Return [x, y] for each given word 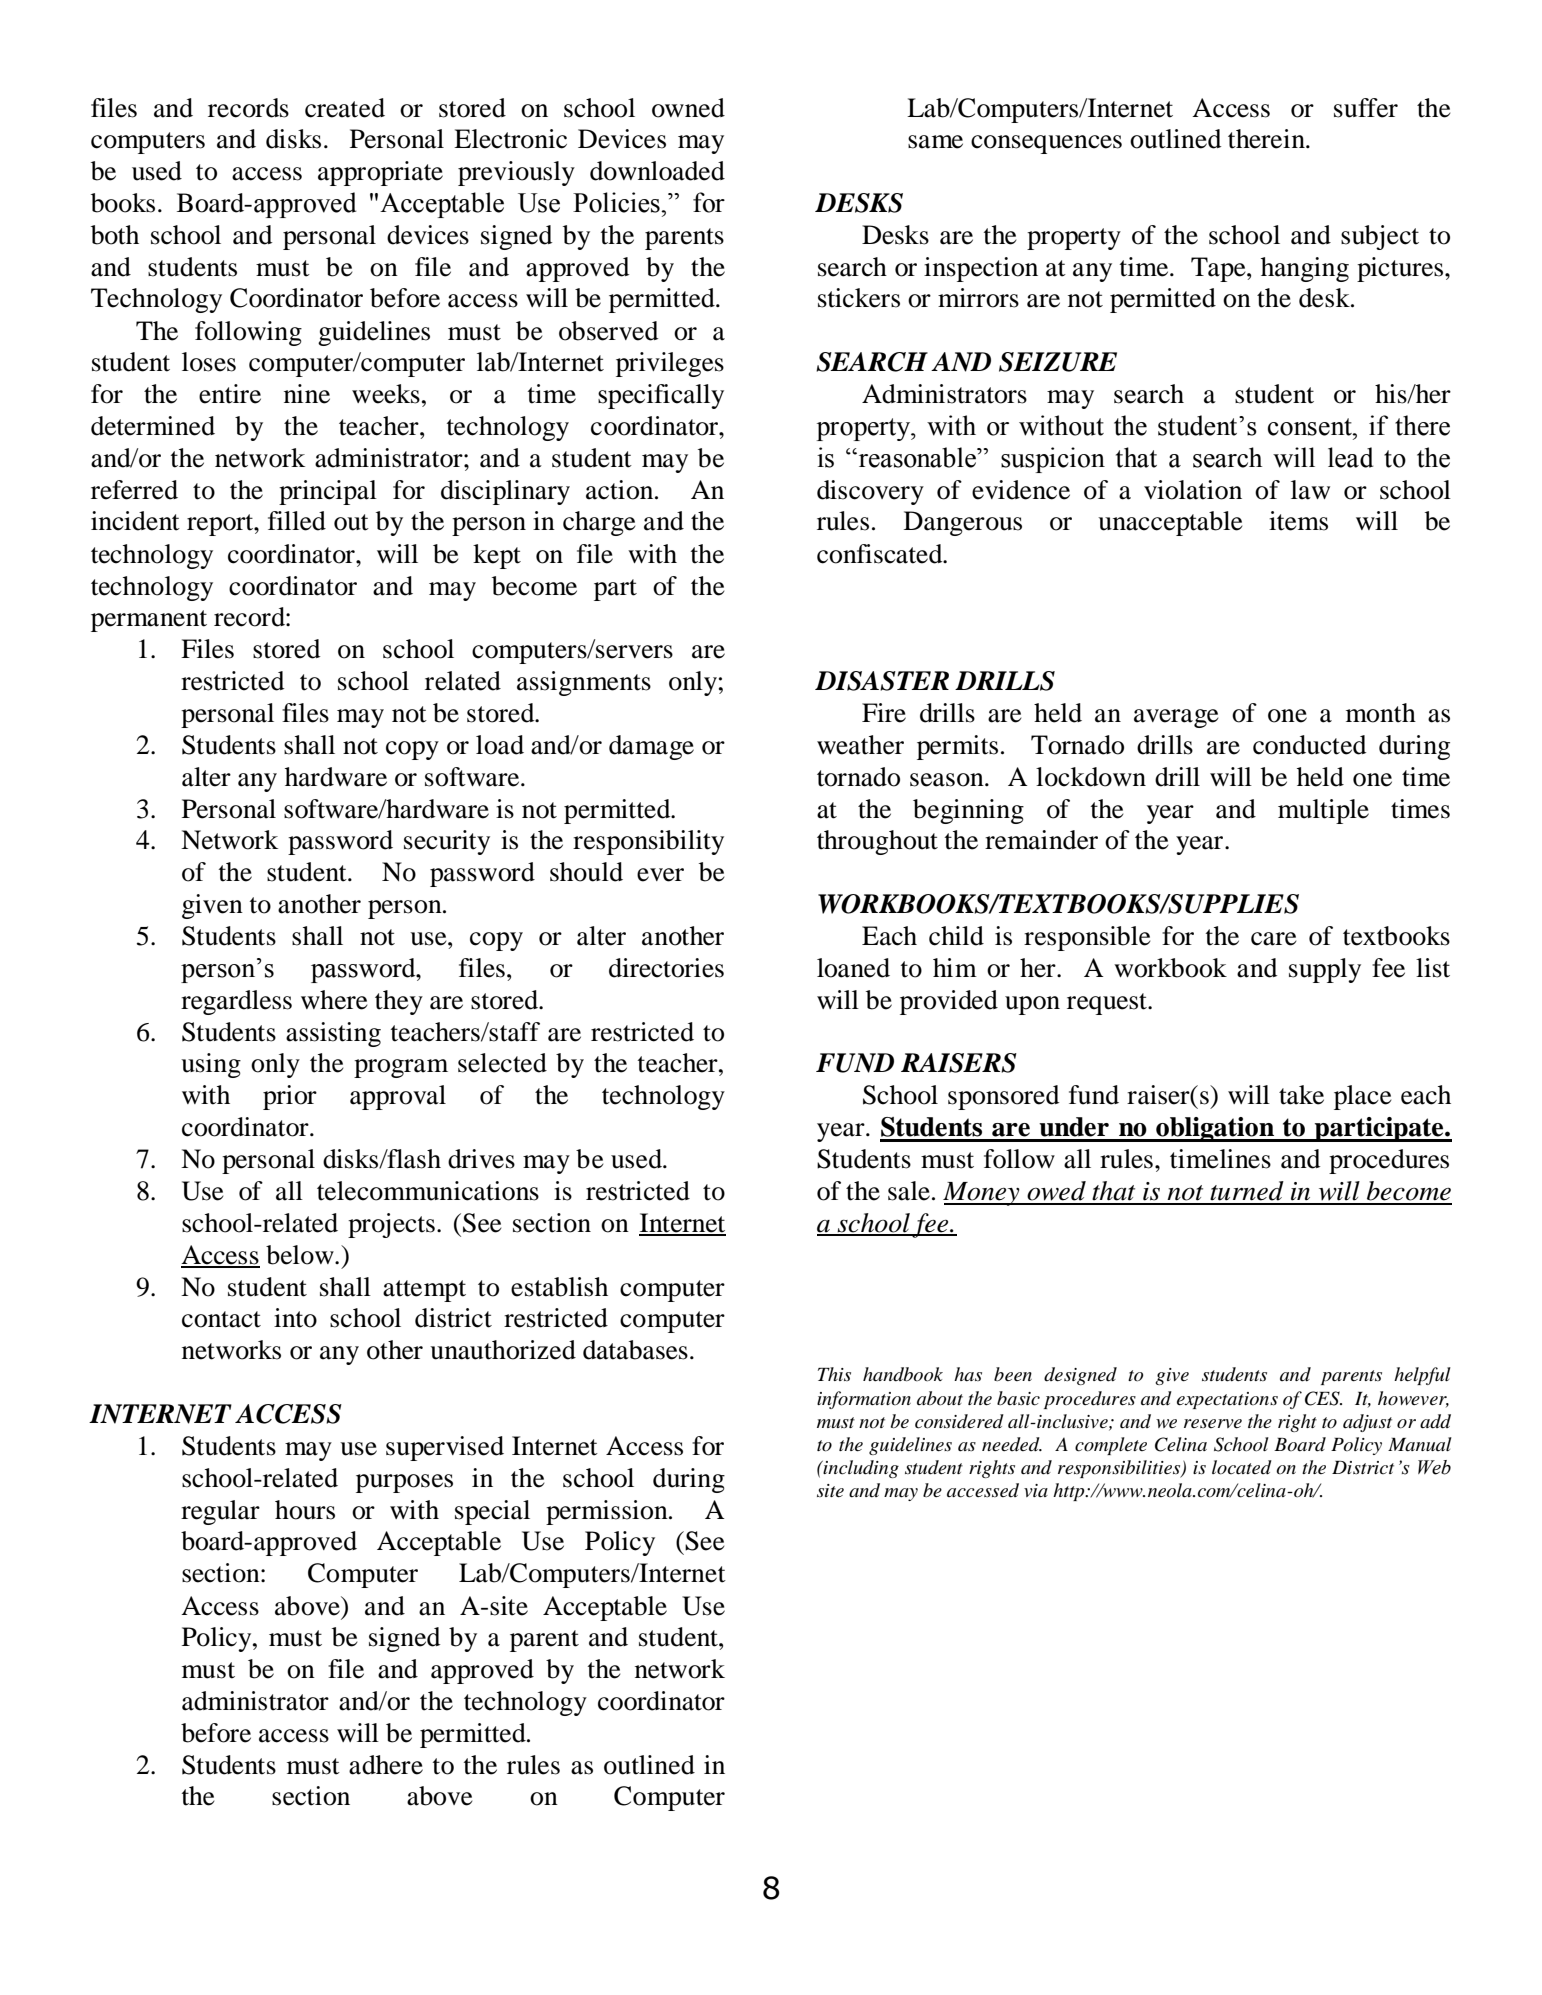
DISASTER [882, 681]
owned [688, 108]
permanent [149, 621]
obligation [1215, 1129]
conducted [1309, 745]
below [301, 1255]
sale [909, 1191]
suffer [1366, 108]
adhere [386, 1765]
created [345, 108]
